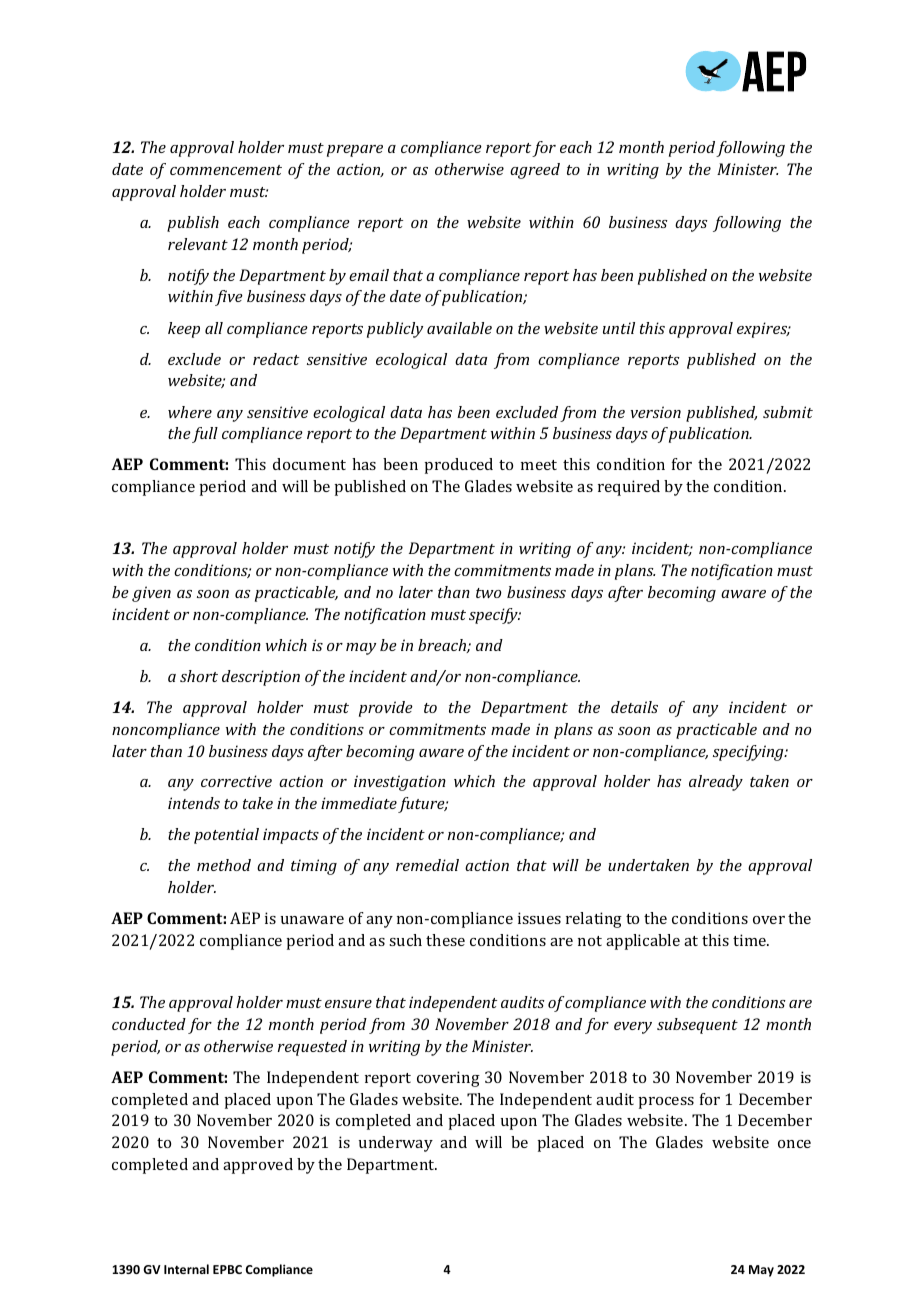  I want to click on EPBC, so click(227, 1269).
